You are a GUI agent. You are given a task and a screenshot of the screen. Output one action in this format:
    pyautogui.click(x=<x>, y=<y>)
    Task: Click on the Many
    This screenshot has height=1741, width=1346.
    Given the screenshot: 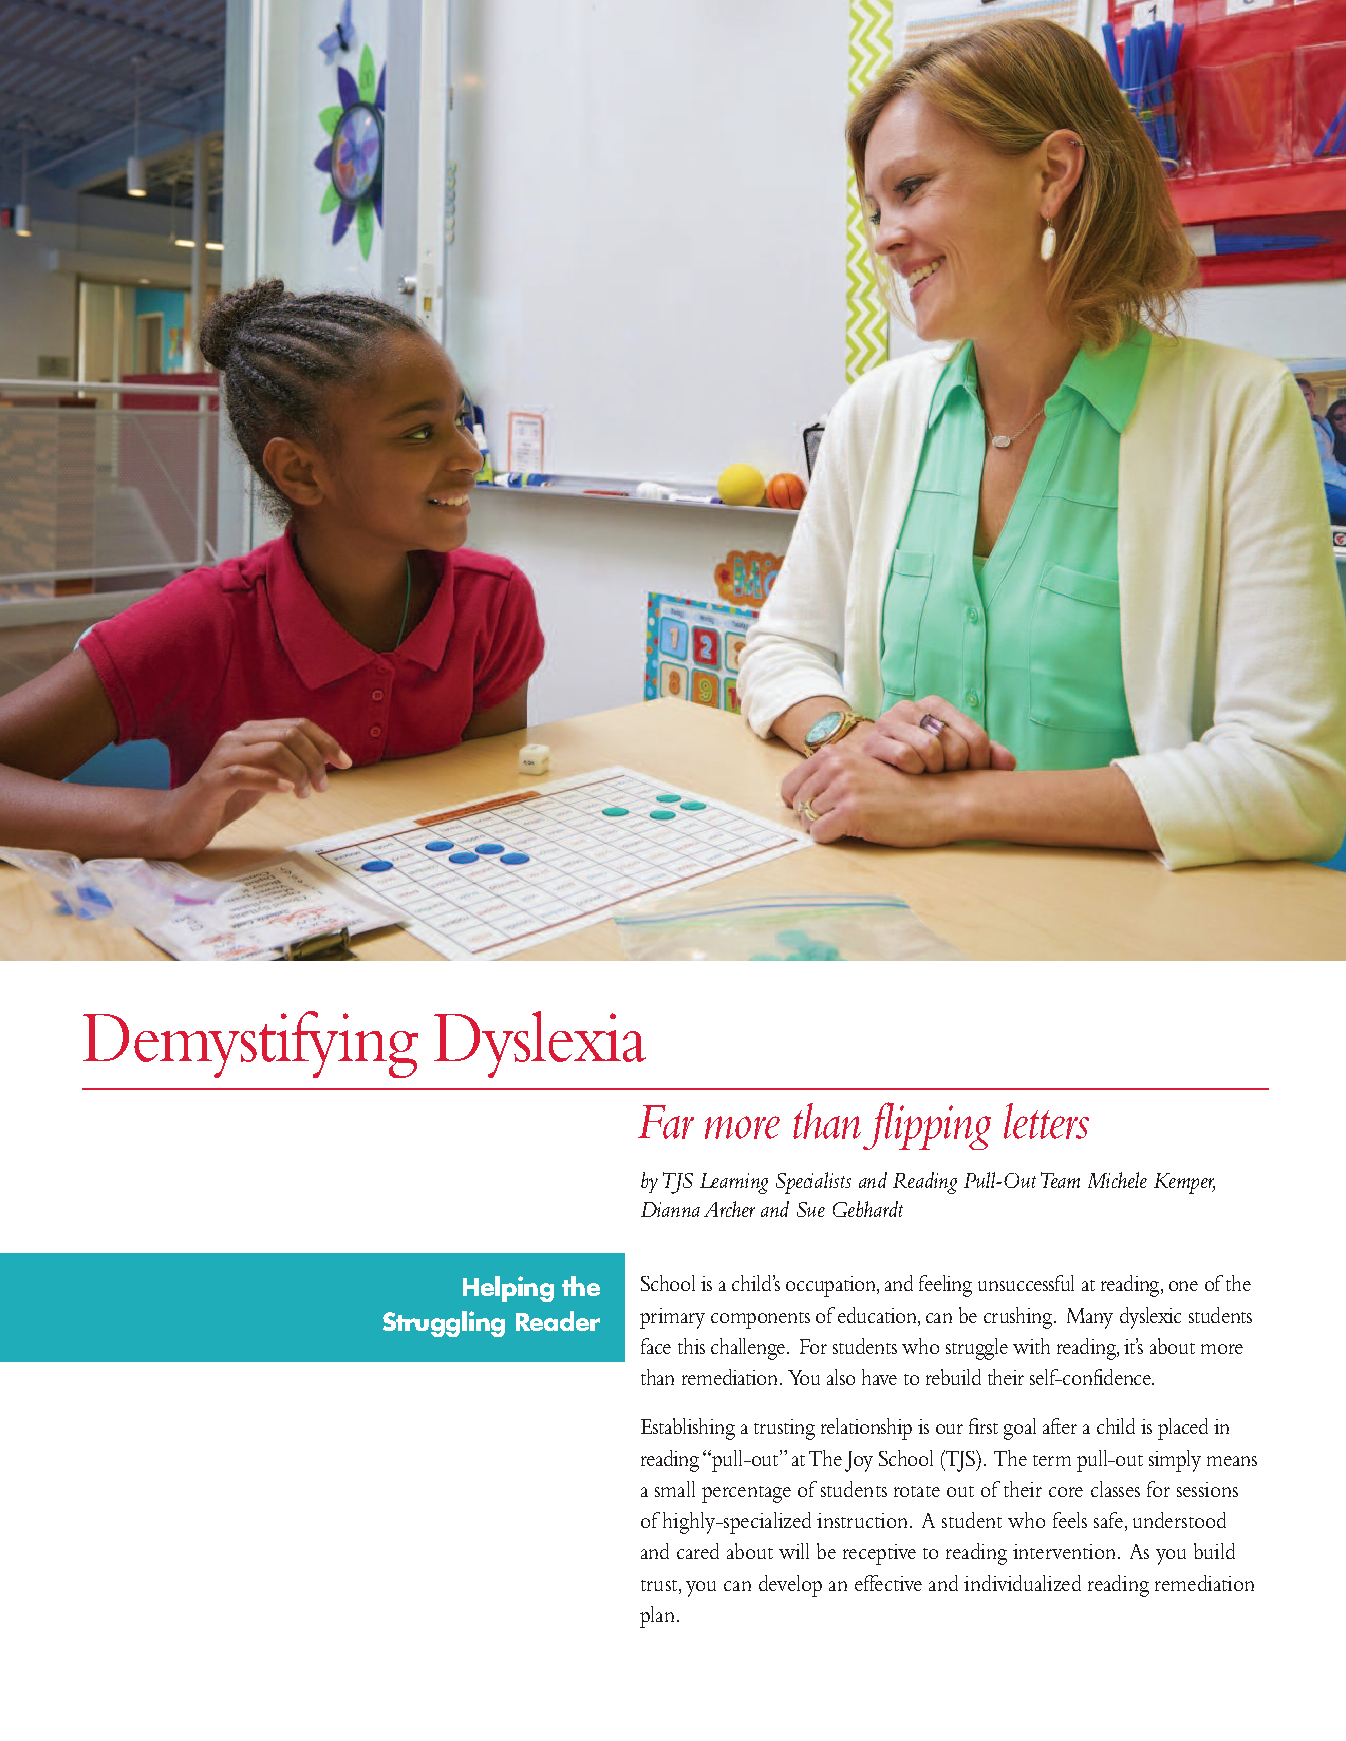 What is the action you would take?
    pyautogui.click(x=1090, y=1318)
